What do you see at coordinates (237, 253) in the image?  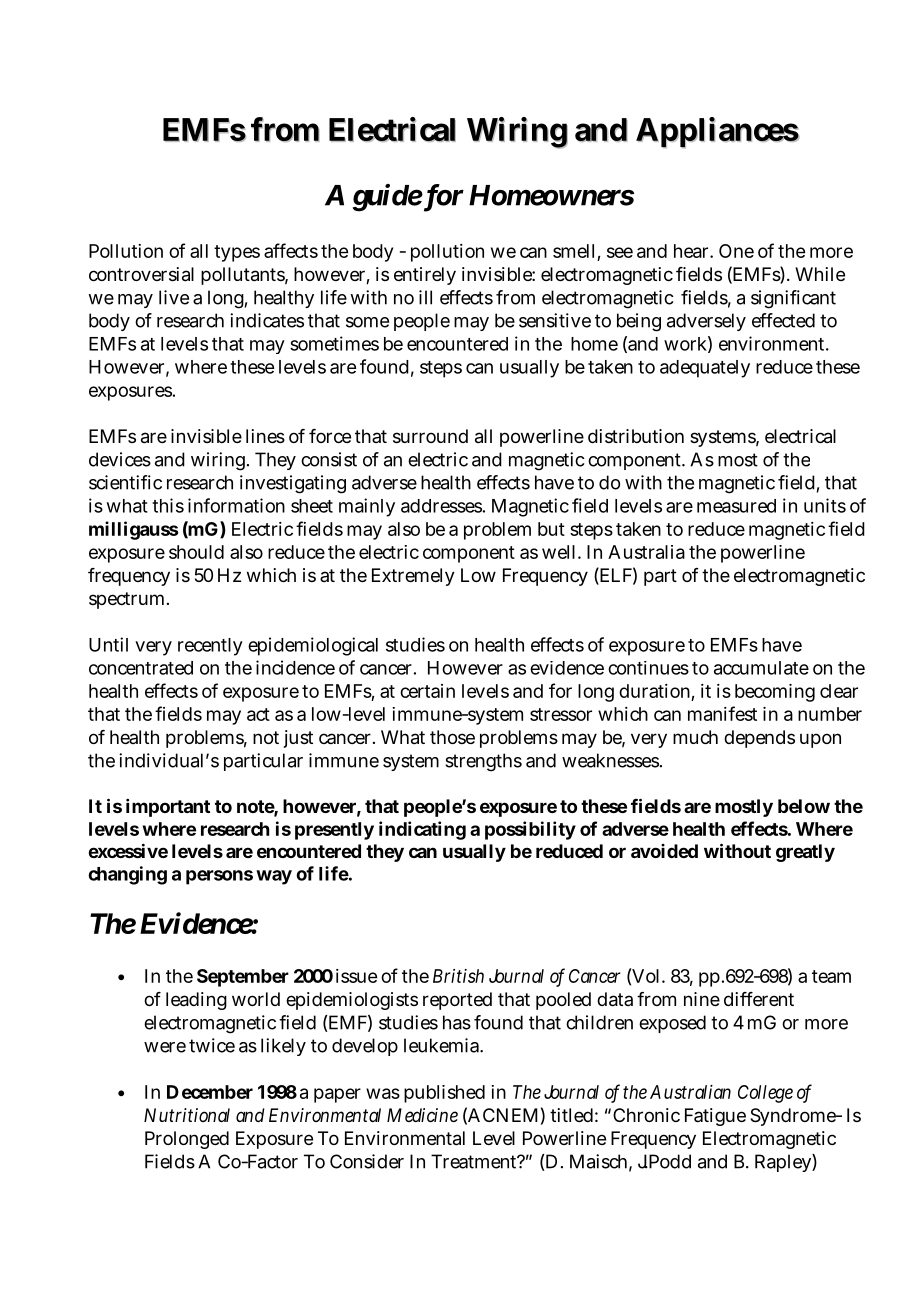 I see `types` at bounding box center [237, 253].
